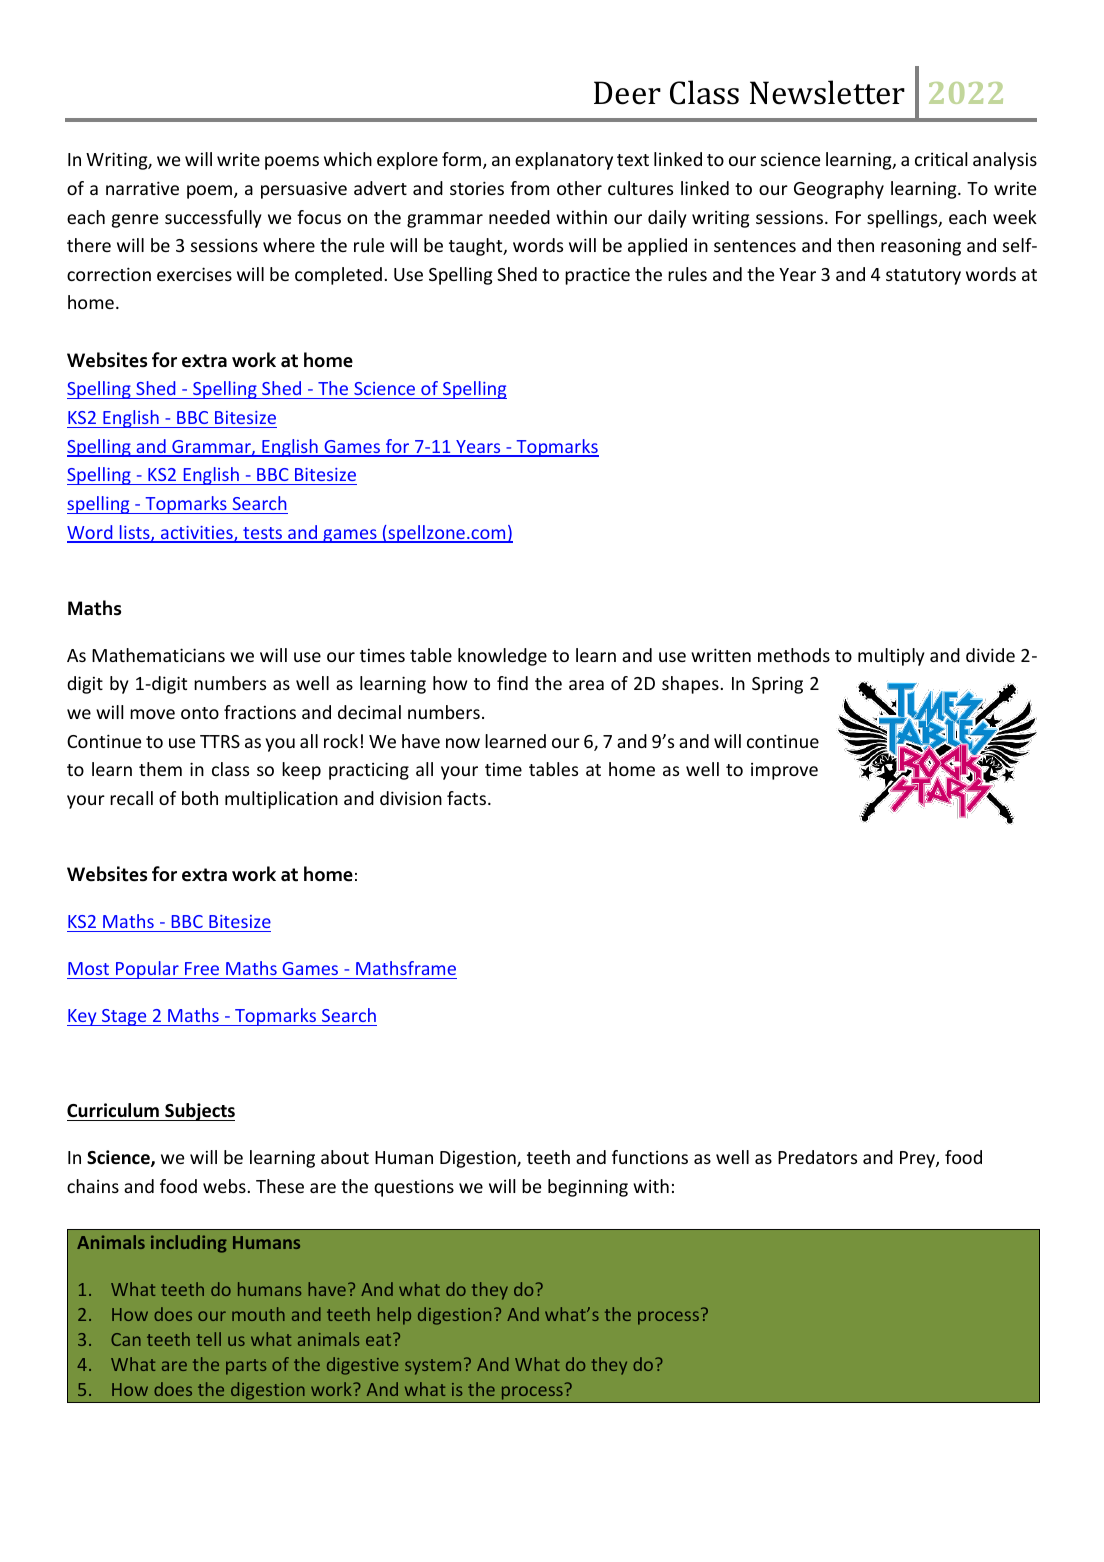 This image has width=1104, height=1562. I want to click on system, so click(433, 1367).
